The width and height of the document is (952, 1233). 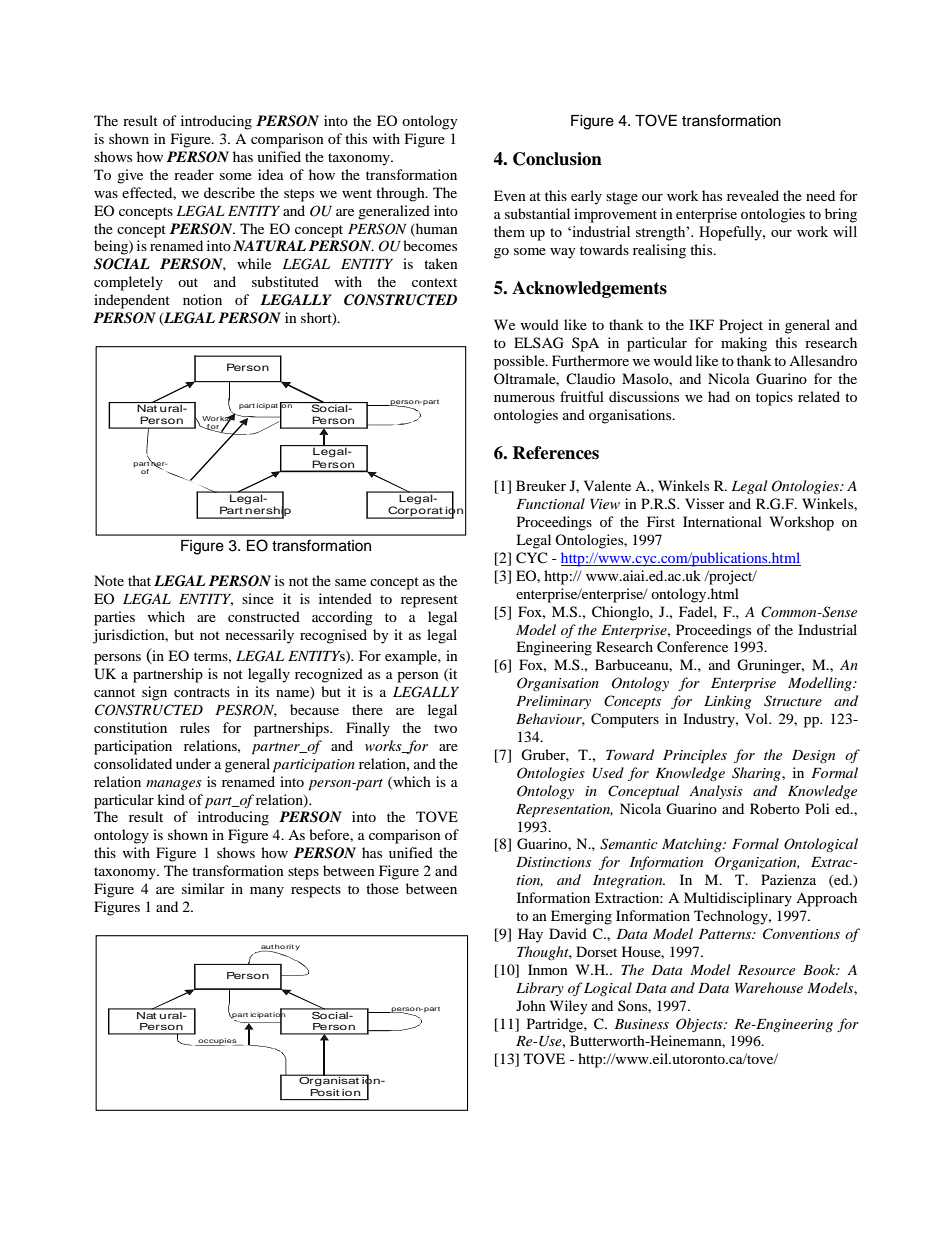 I want to click on similar, so click(x=203, y=888).
